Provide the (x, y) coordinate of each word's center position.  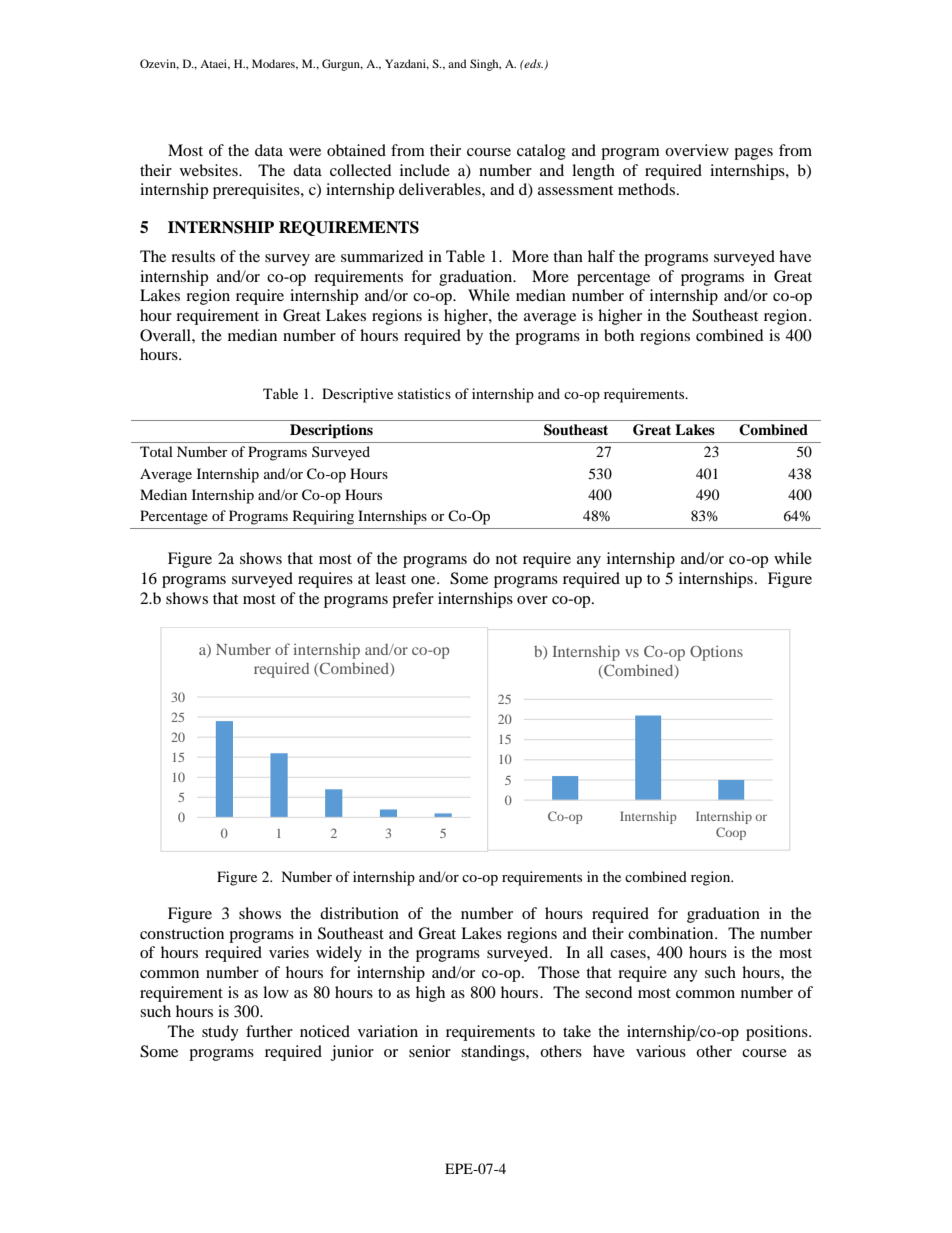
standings (494, 1053)
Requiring (323, 517)
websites (210, 170)
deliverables (441, 189)
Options (716, 653)
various (661, 1051)
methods (648, 189)
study (220, 1033)
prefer (413, 600)
